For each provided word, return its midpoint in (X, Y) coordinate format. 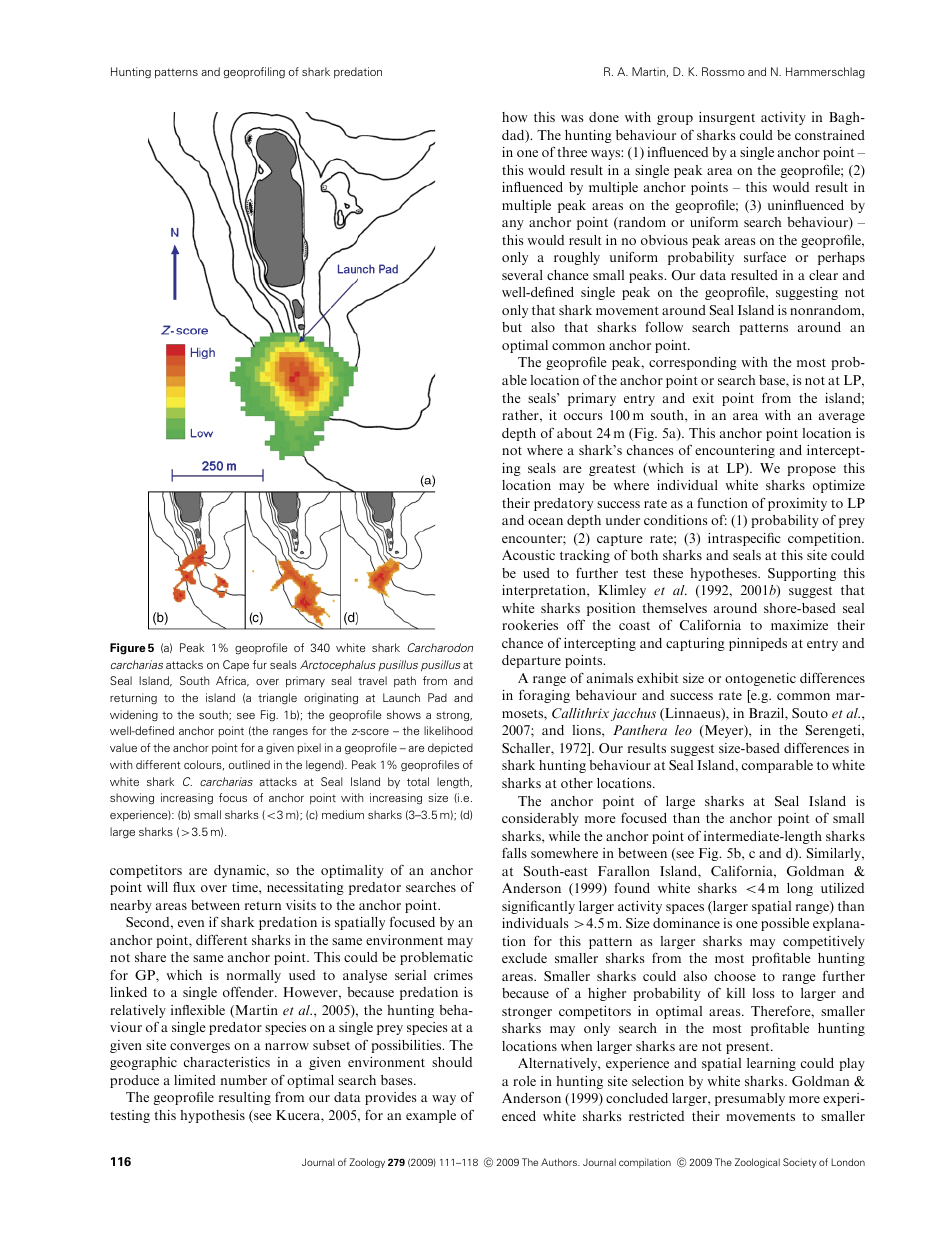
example (431, 1116)
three (572, 152)
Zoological (757, 1163)
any (513, 225)
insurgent (727, 118)
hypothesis (212, 1116)
